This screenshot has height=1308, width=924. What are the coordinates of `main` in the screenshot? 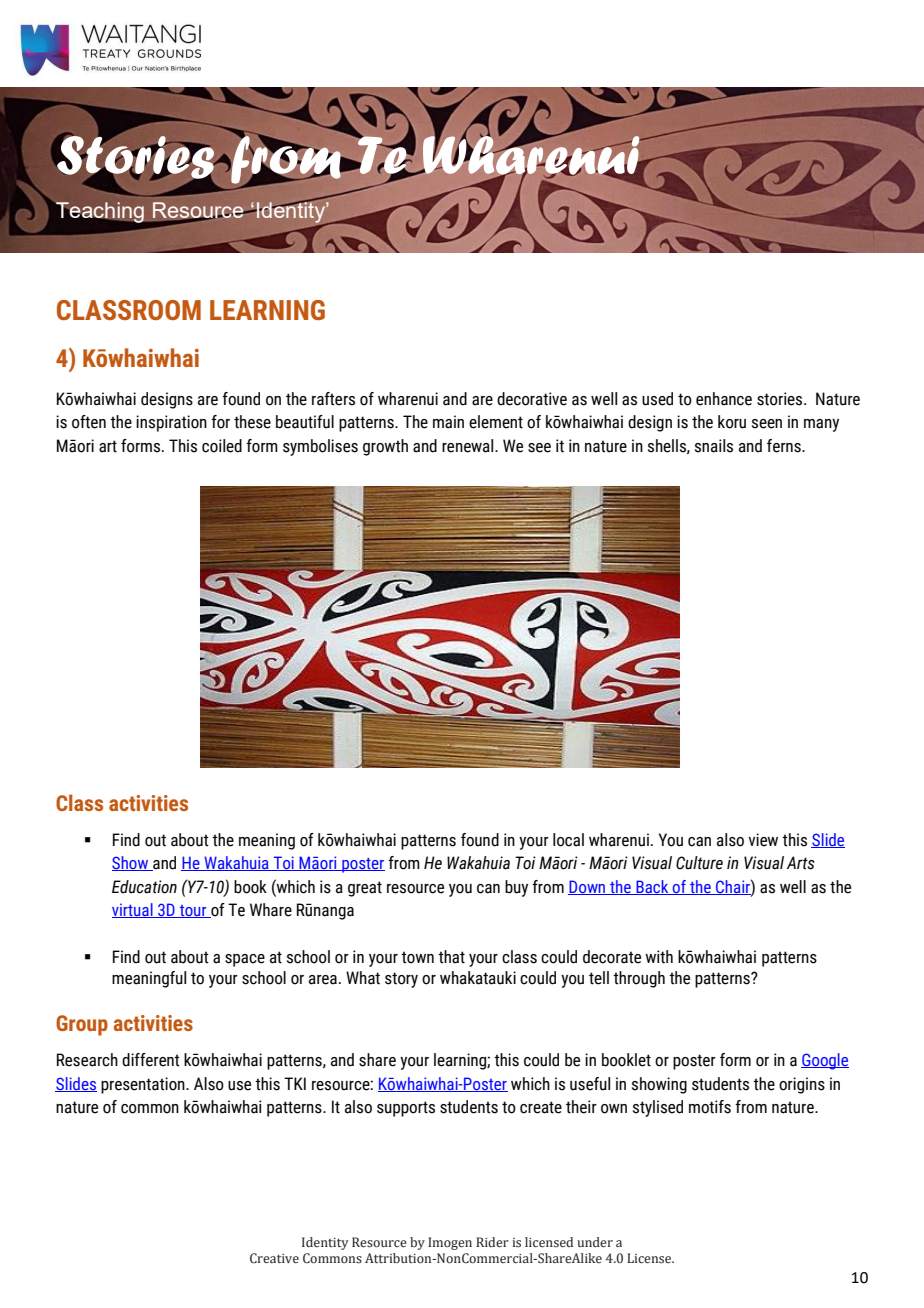 It's located at (448, 422).
